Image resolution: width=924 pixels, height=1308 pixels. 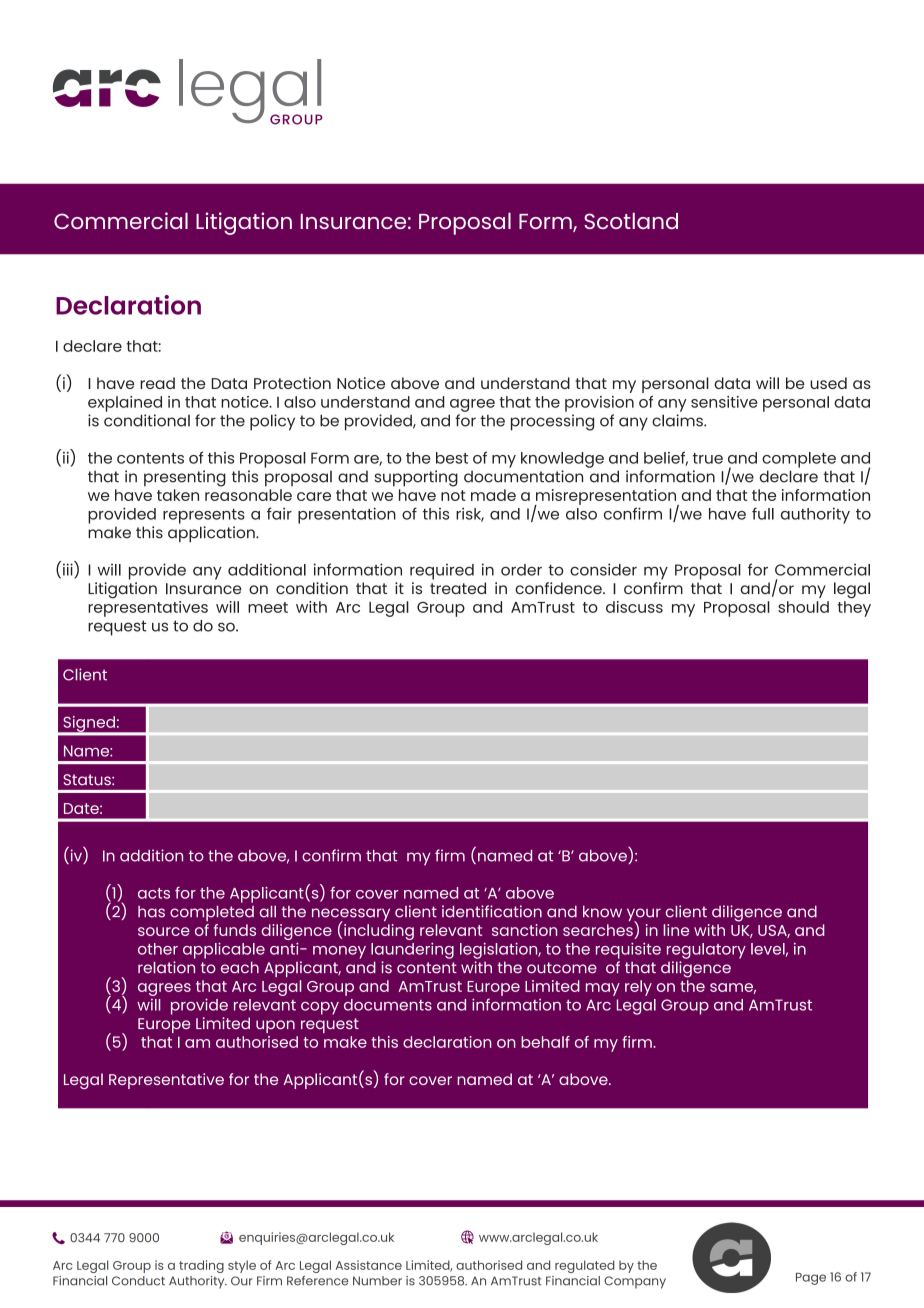 What do you see at coordinates (706, 951) in the page?
I see `regulatory` at bounding box center [706, 951].
